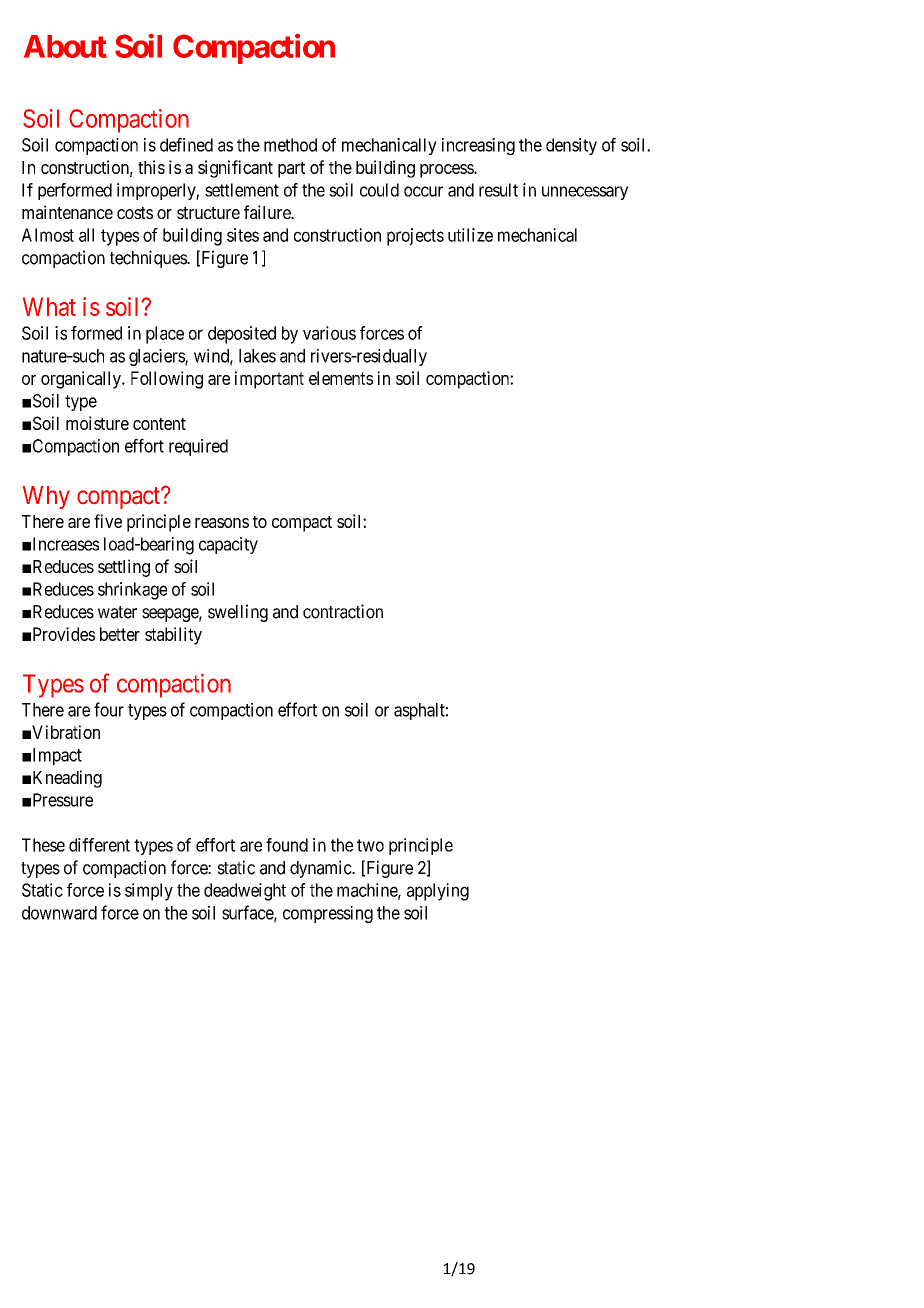  I want to click on elements, so click(341, 378).
